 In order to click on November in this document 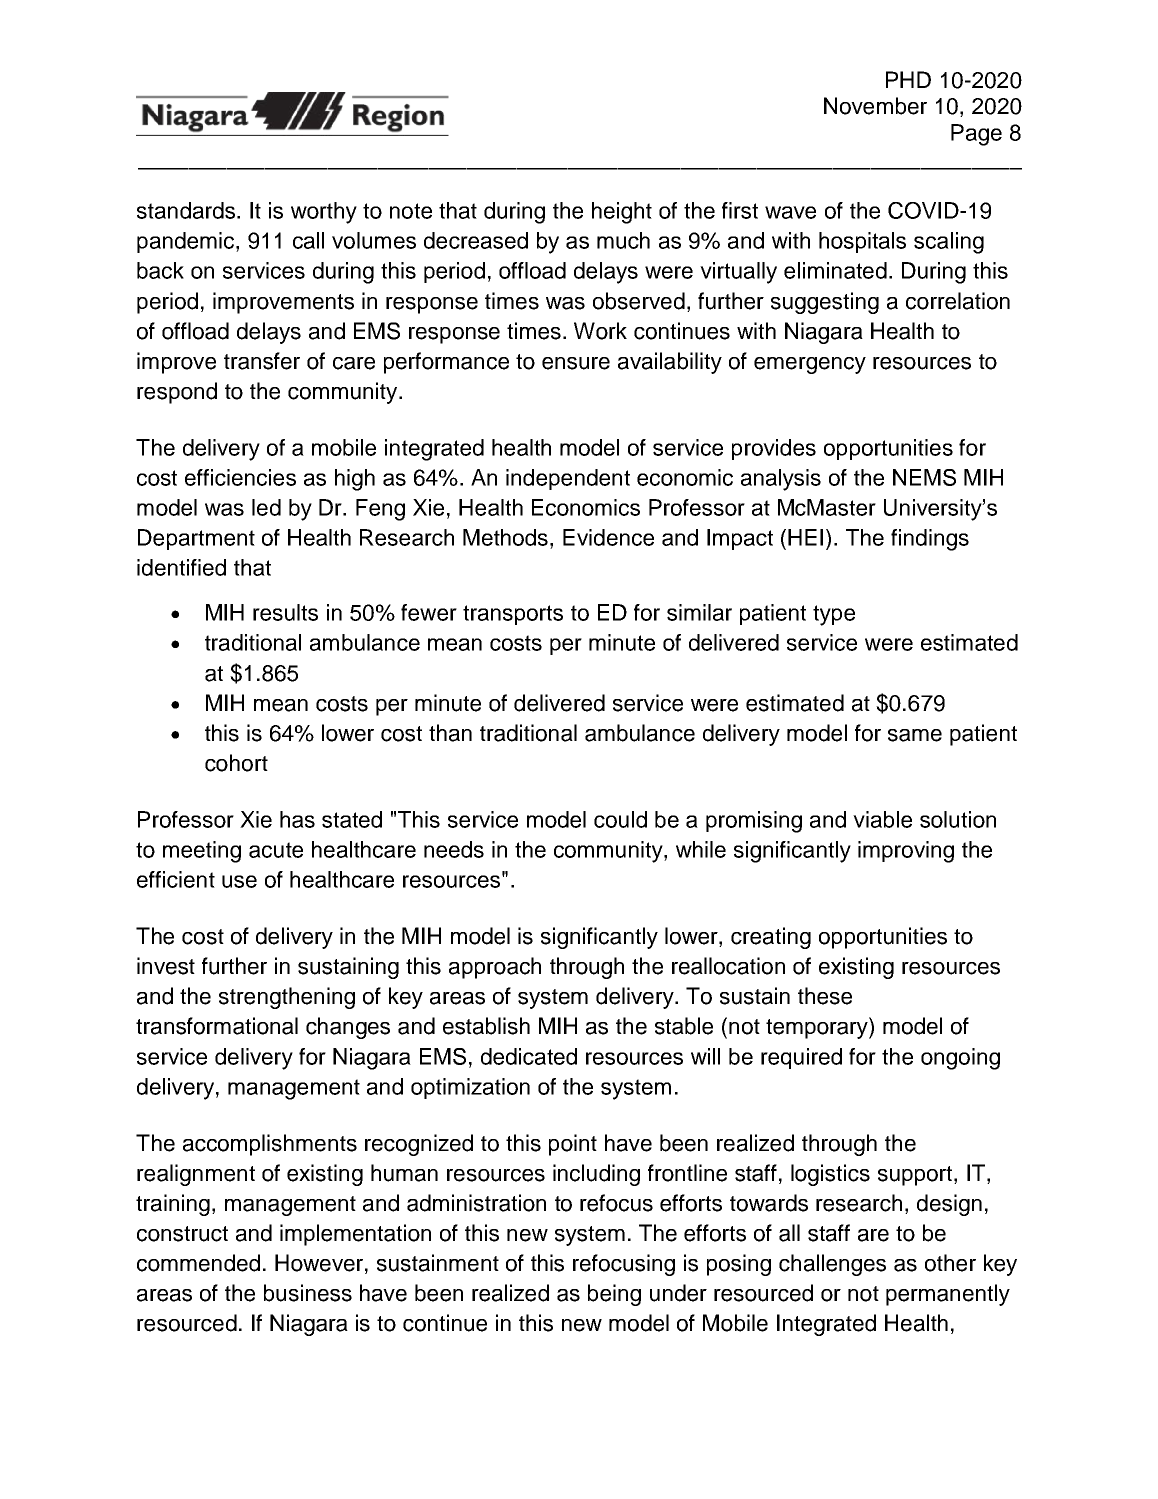, I will do `click(875, 106)`.
